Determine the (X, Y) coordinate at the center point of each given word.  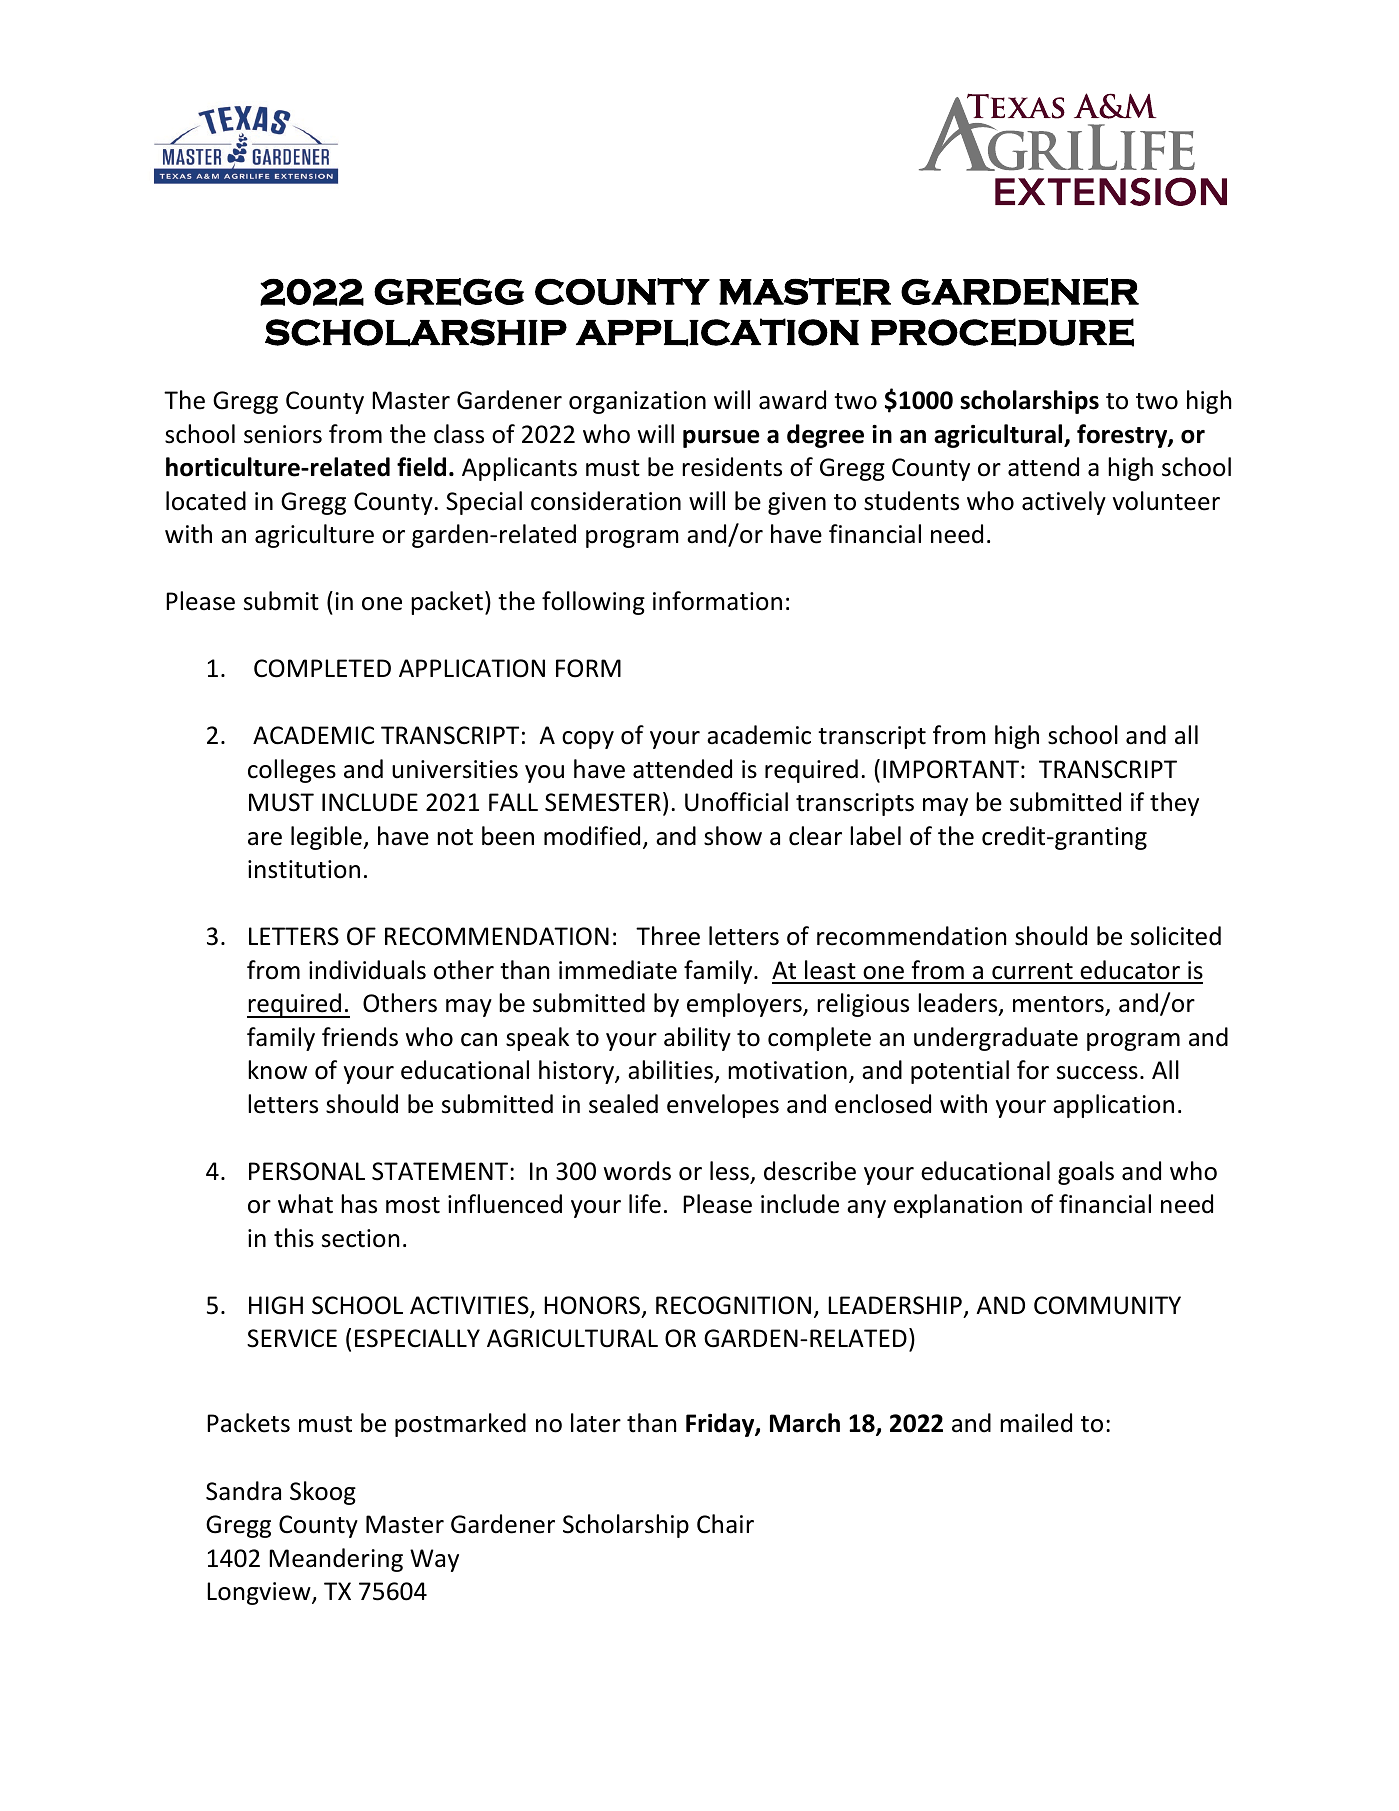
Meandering (336, 1560)
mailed (1036, 1423)
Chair (725, 1524)
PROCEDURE (1002, 332)
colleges (292, 771)
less (729, 1171)
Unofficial (736, 802)
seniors (283, 434)
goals (1086, 1173)
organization (637, 402)
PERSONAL (307, 1171)
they (1174, 804)
